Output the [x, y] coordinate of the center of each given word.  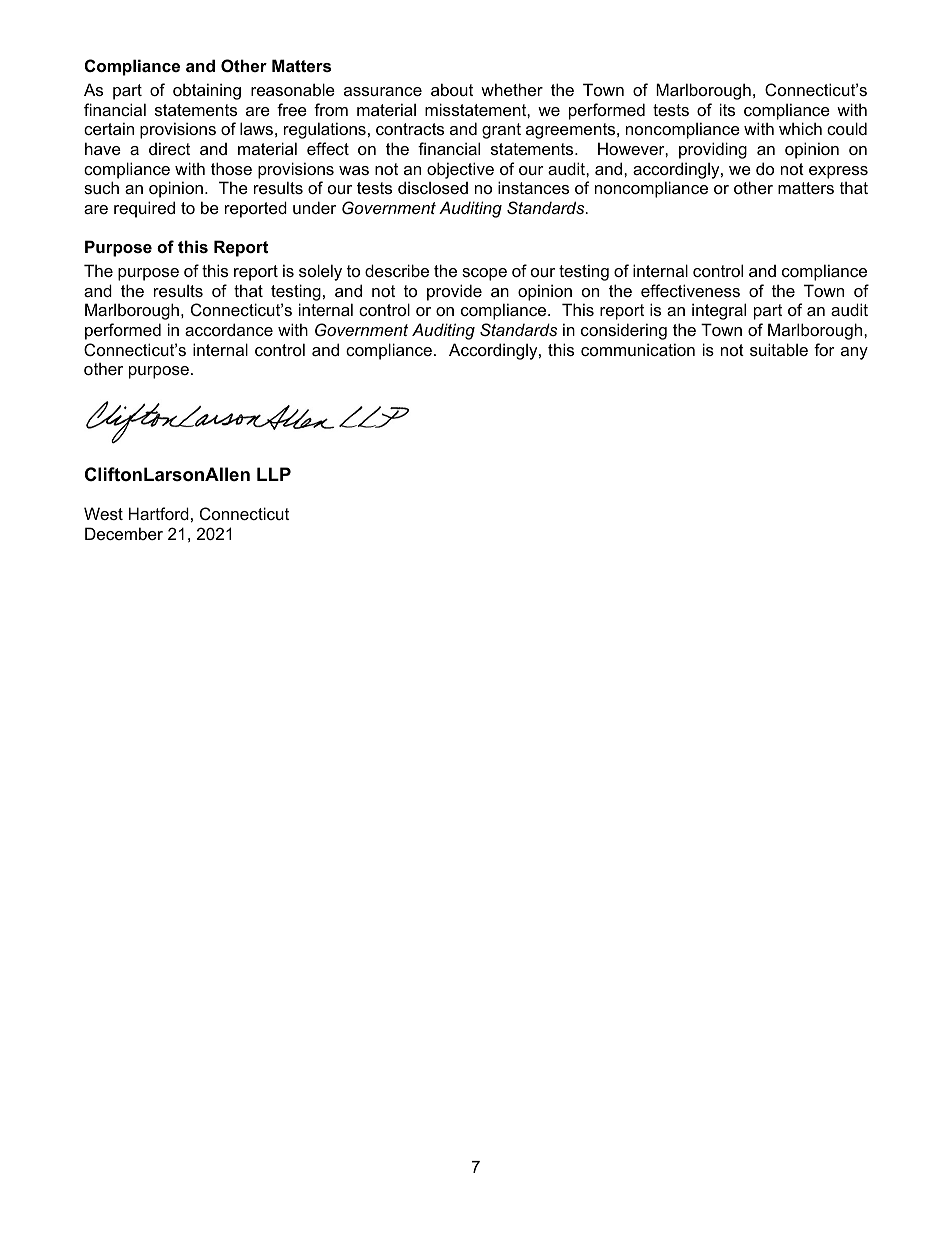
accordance [229, 329]
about [452, 89]
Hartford [159, 513]
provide [454, 292]
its [727, 109]
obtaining [207, 91]
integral [719, 311]
